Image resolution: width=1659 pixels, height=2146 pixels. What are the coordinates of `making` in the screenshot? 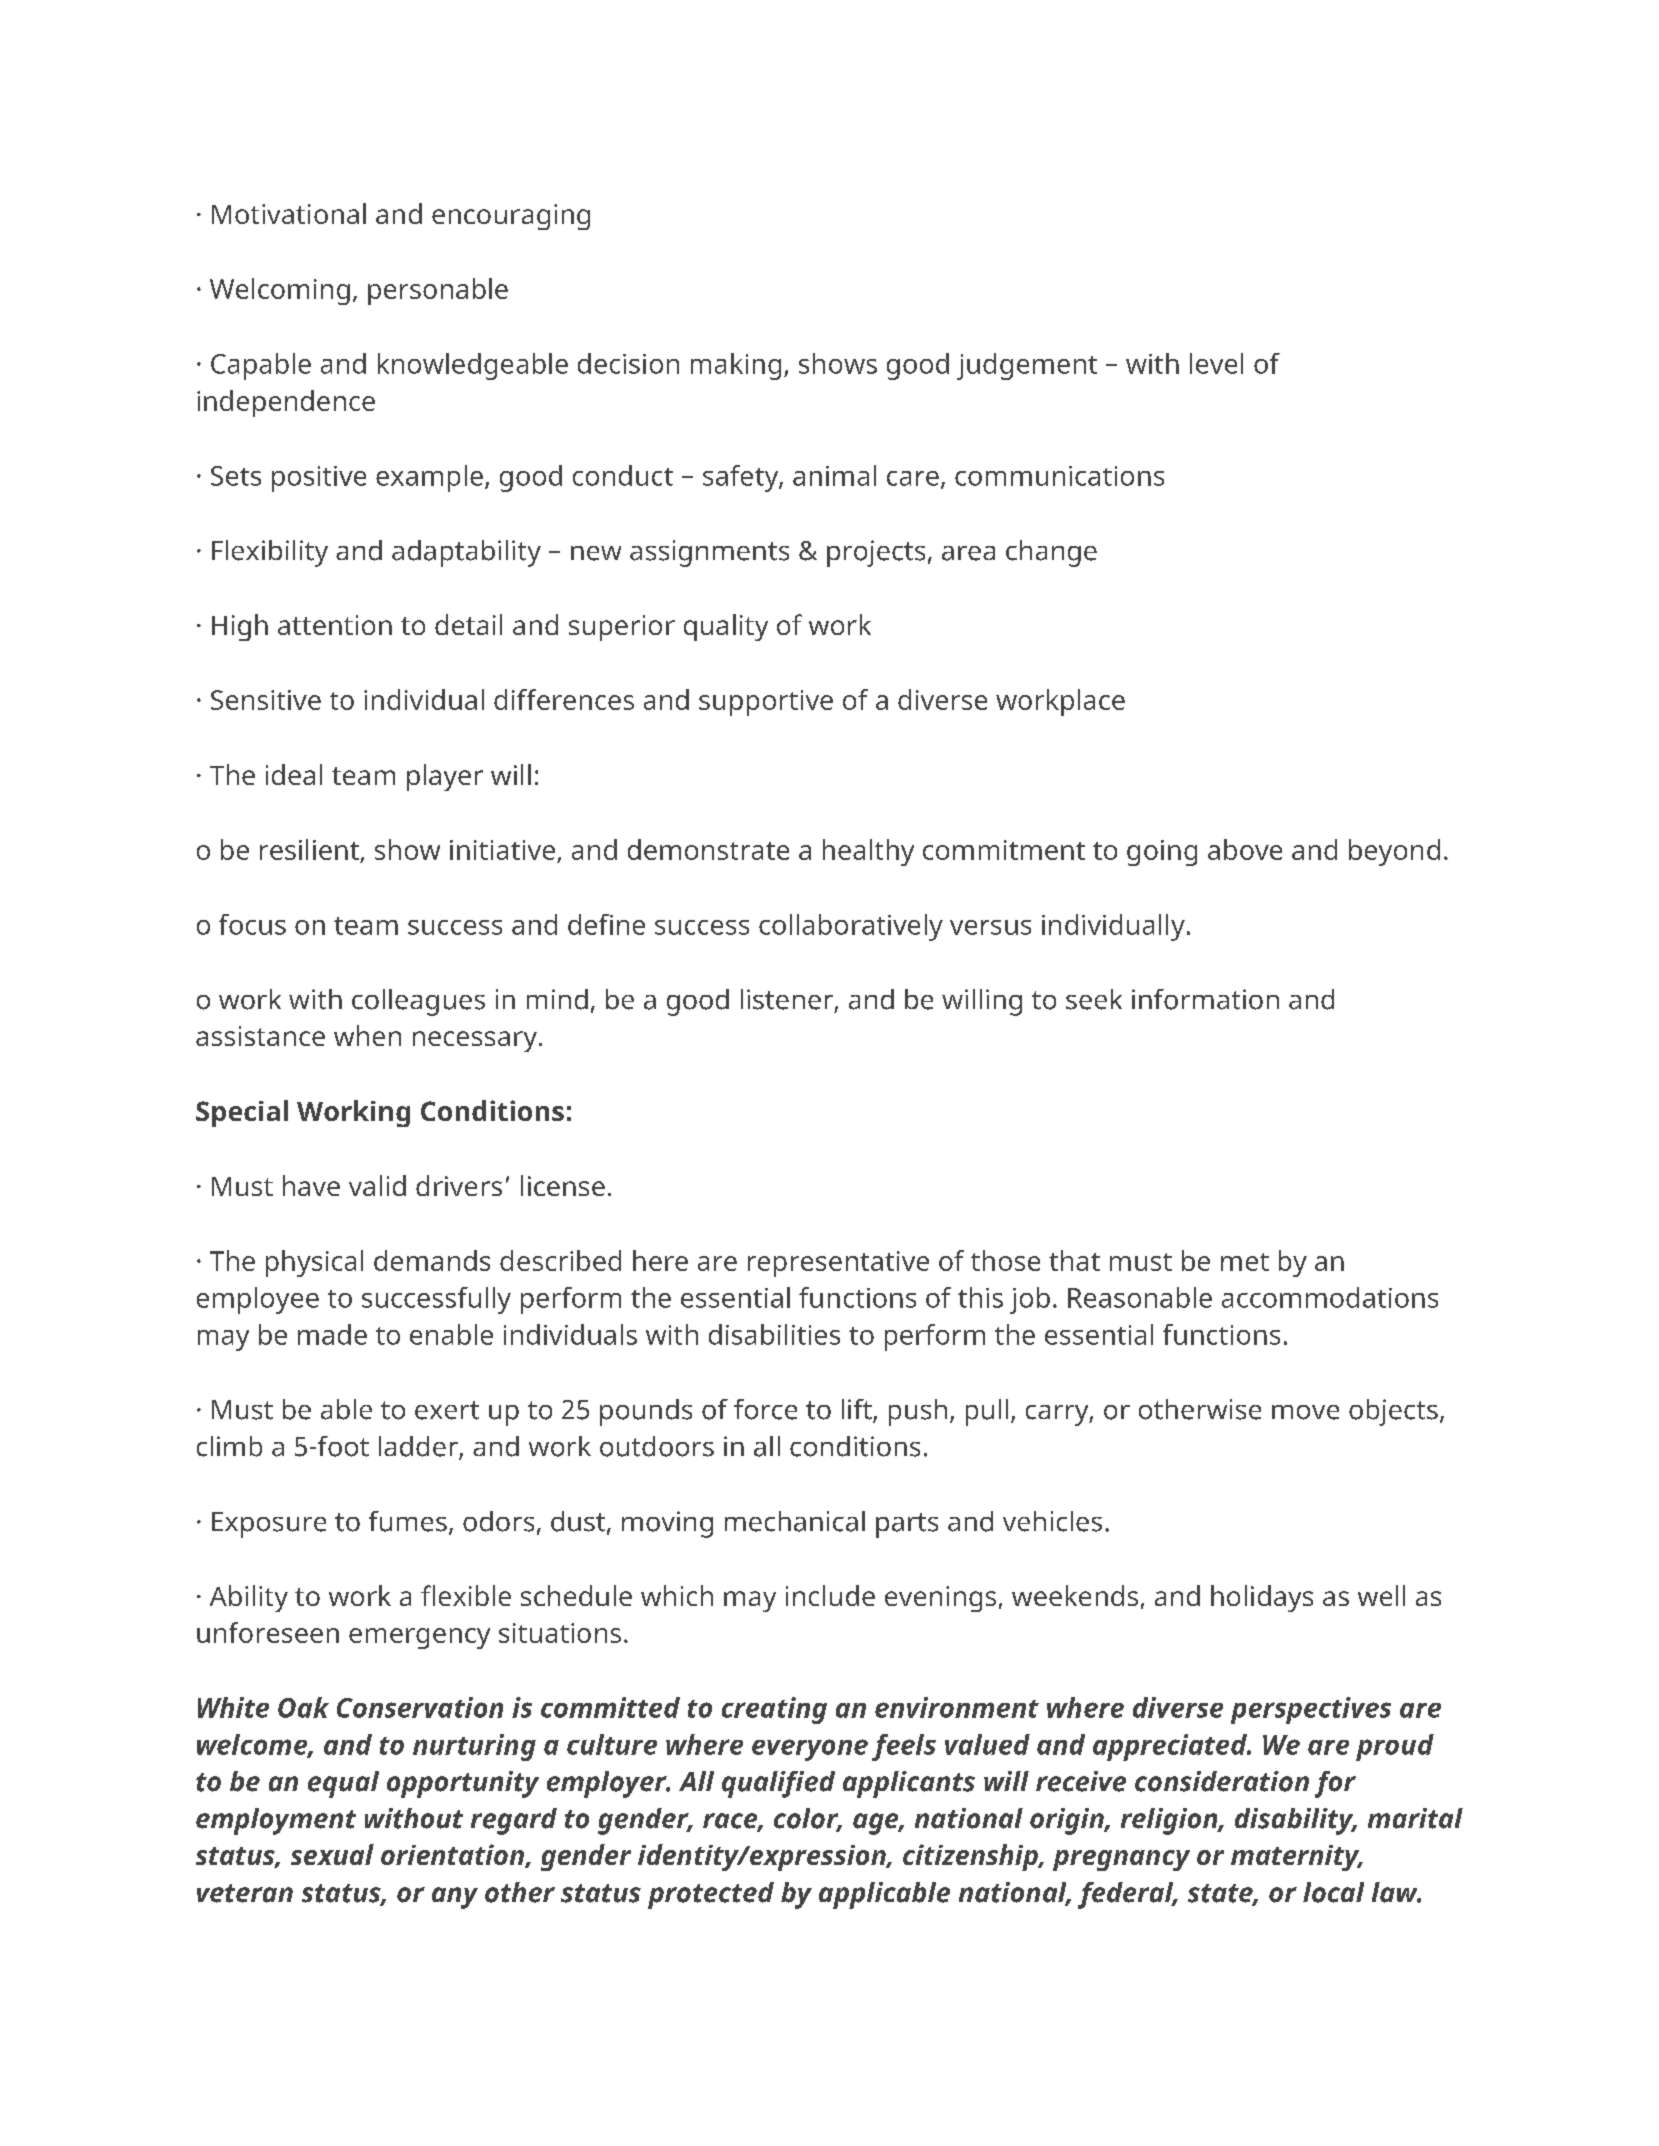 It's located at (736, 366).
